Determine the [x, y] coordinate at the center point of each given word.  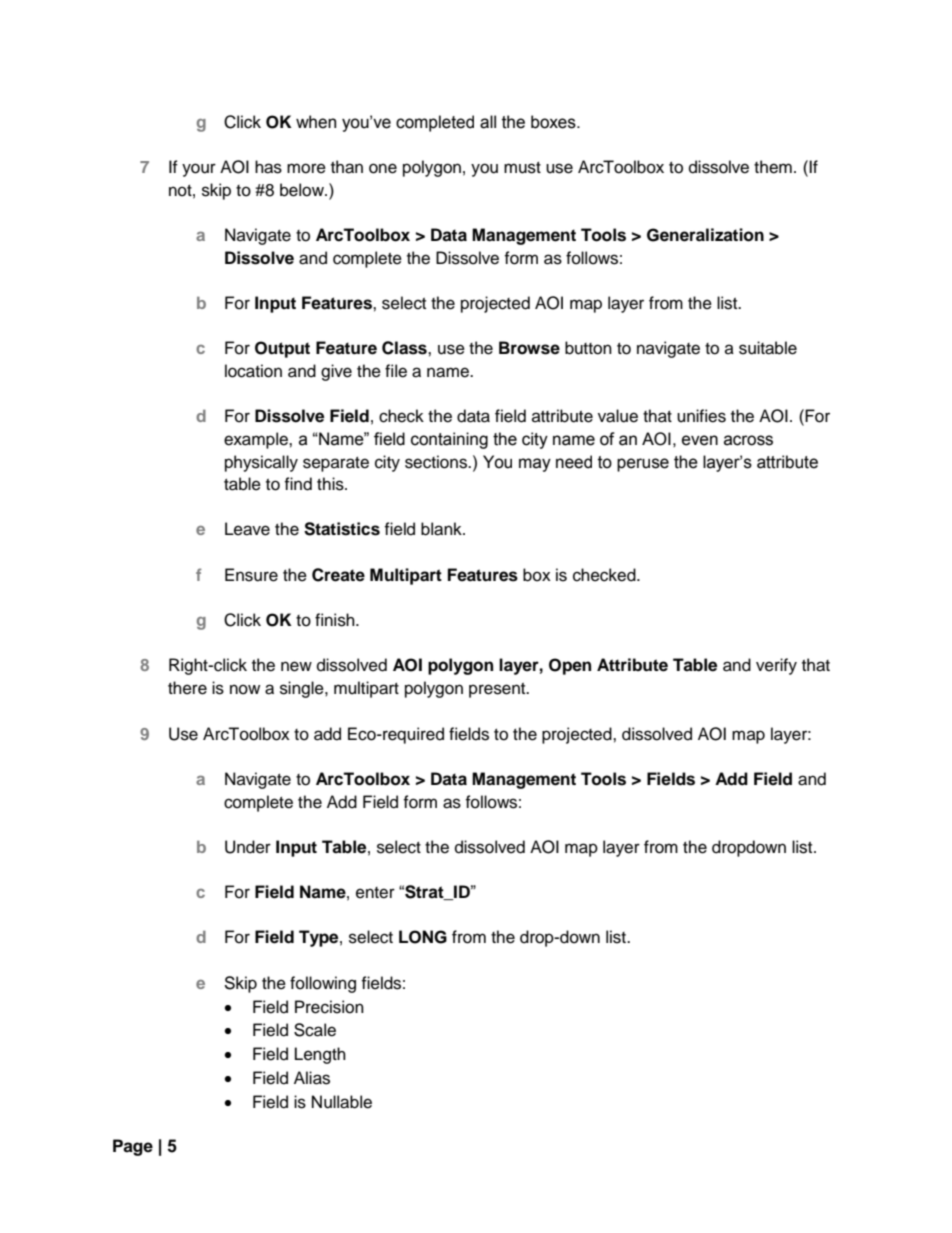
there [187, 688]
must [522, 168]
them [773, 167]
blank [442, 529]
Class [405, 348]
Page [133, 1147]
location [253, 371]
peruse [643, 465]
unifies [701, 416]
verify [776, 666]
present [498, 690]
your [199, 170]
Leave [247, 529]
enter [375, 893]
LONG [423, 937]
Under [248, 847]
